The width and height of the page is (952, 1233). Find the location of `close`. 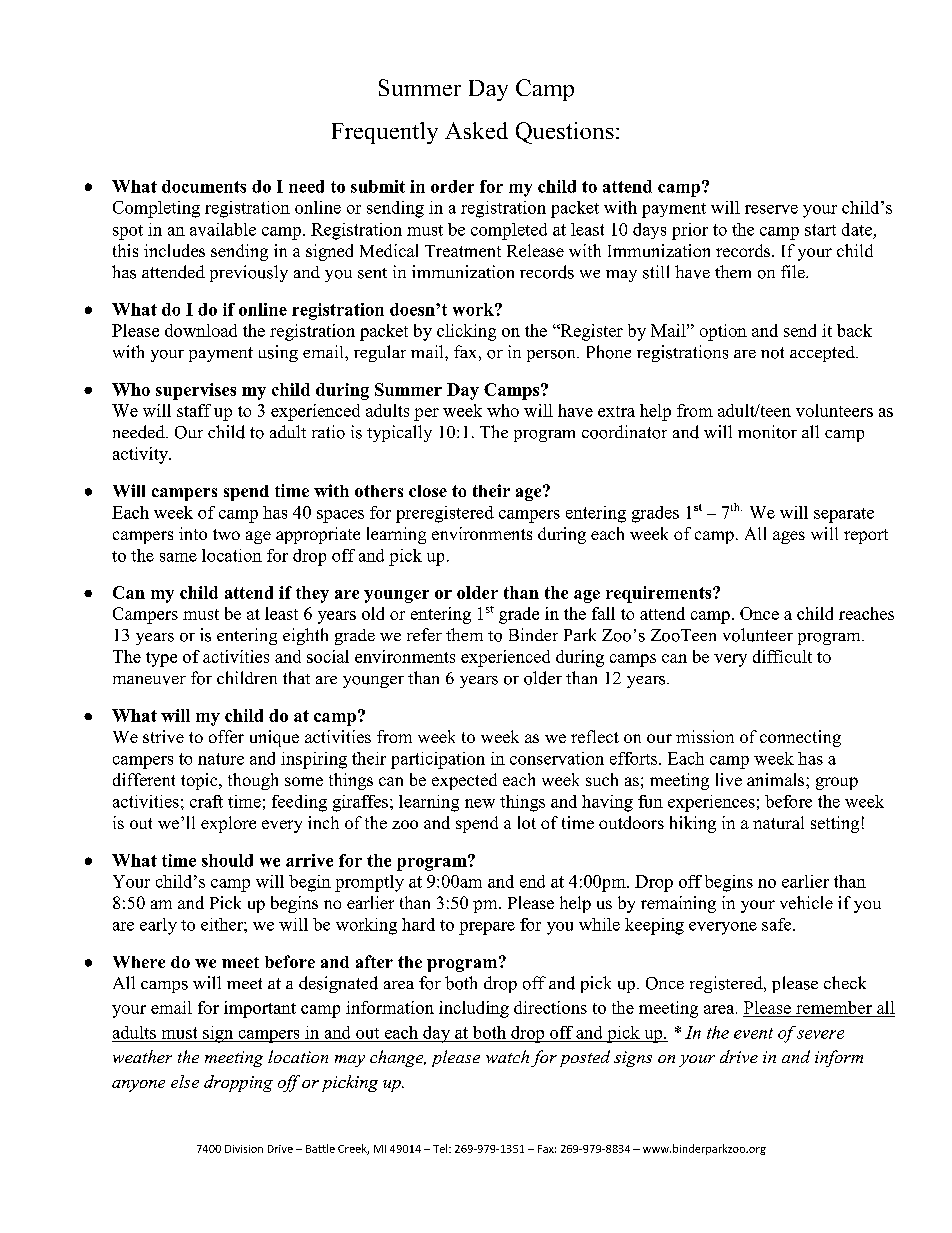

close is located at coordinates (428, 491).
